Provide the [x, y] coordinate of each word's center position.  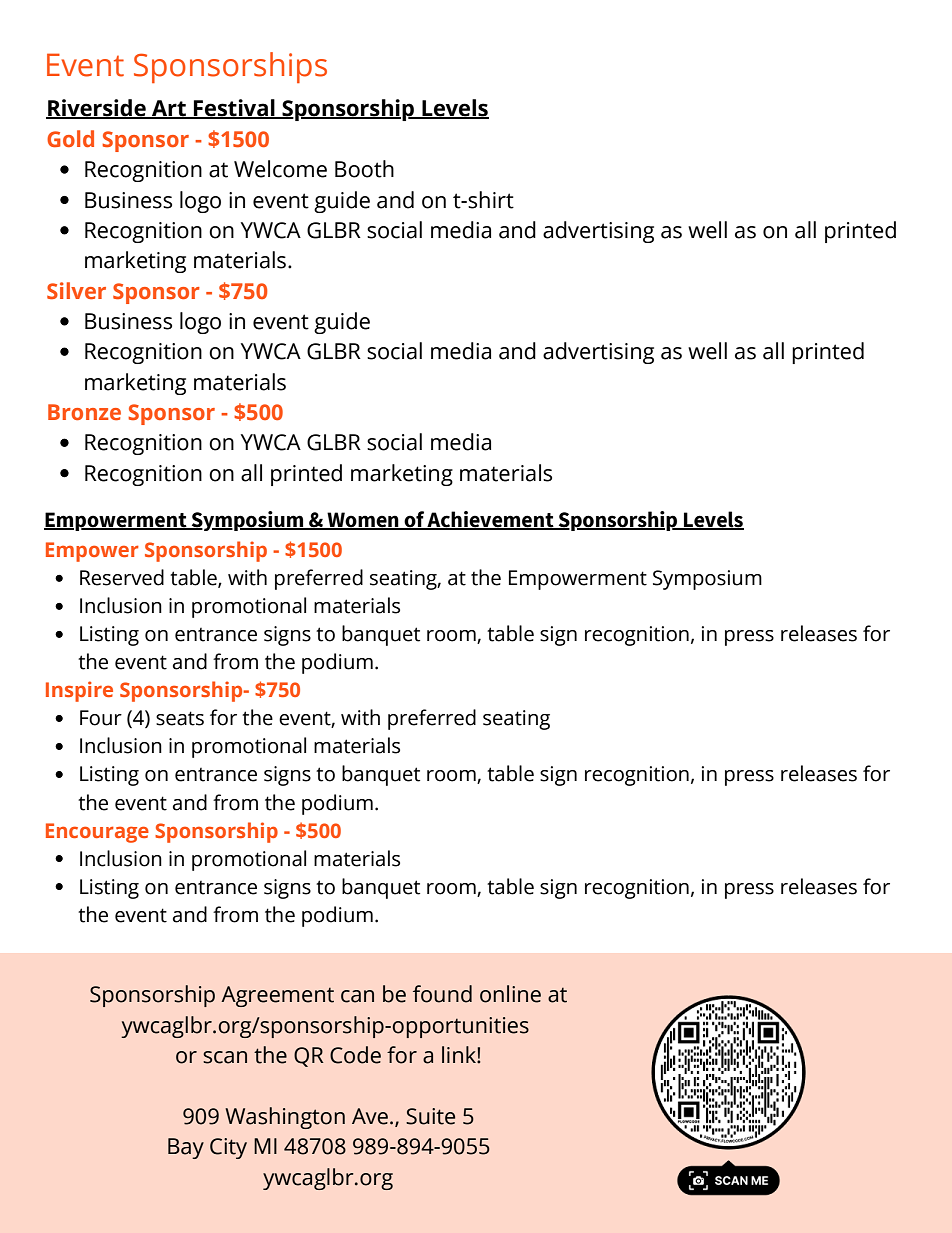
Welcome [280, 169]
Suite [430, 1116]
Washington [285, 1118]
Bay [186, 1148]
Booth [364, 169]
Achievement [491, 520]
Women [363, 521]
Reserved [122, 577]
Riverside [97, 109]
